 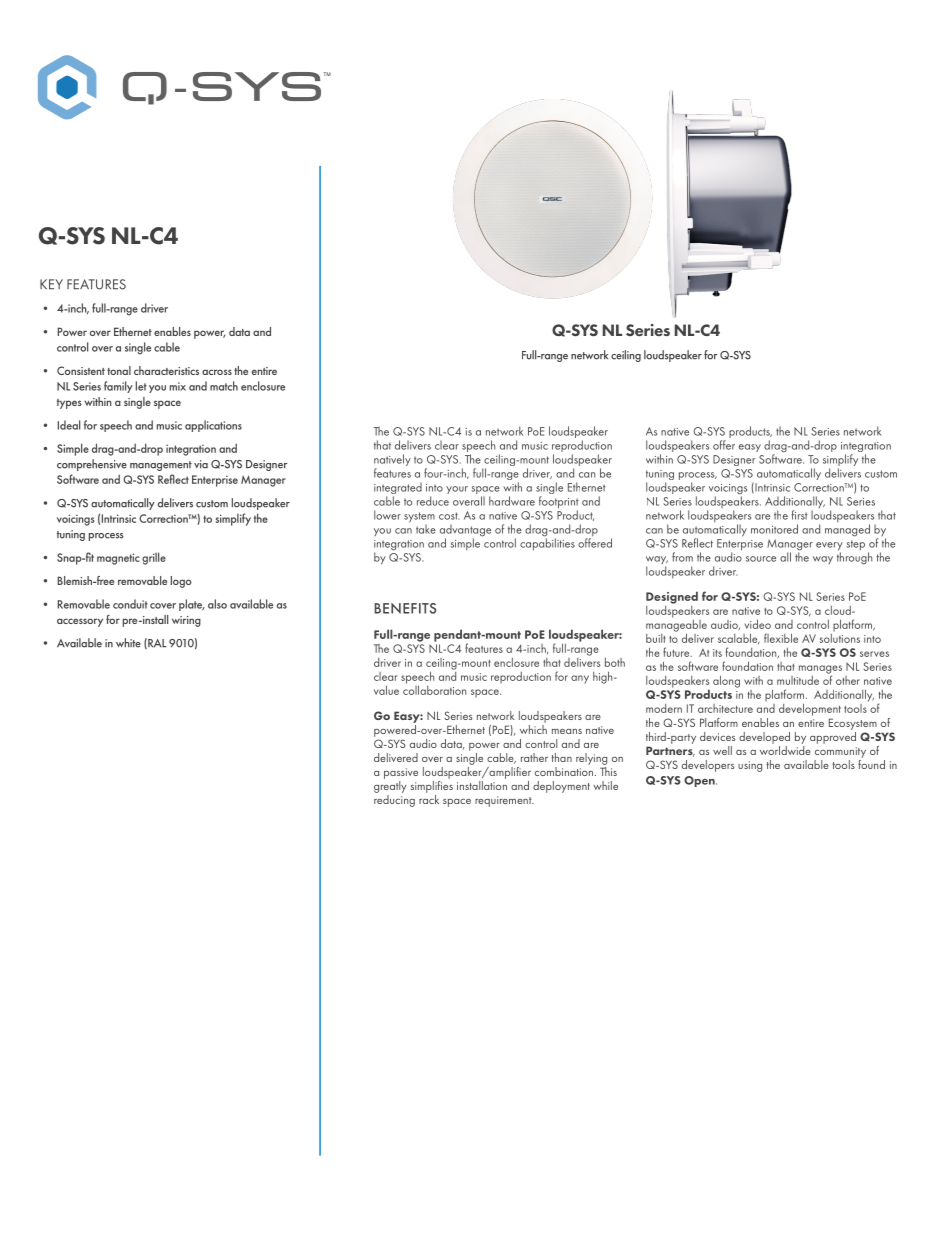 I want to click on management, so click(x=161, y=466).
